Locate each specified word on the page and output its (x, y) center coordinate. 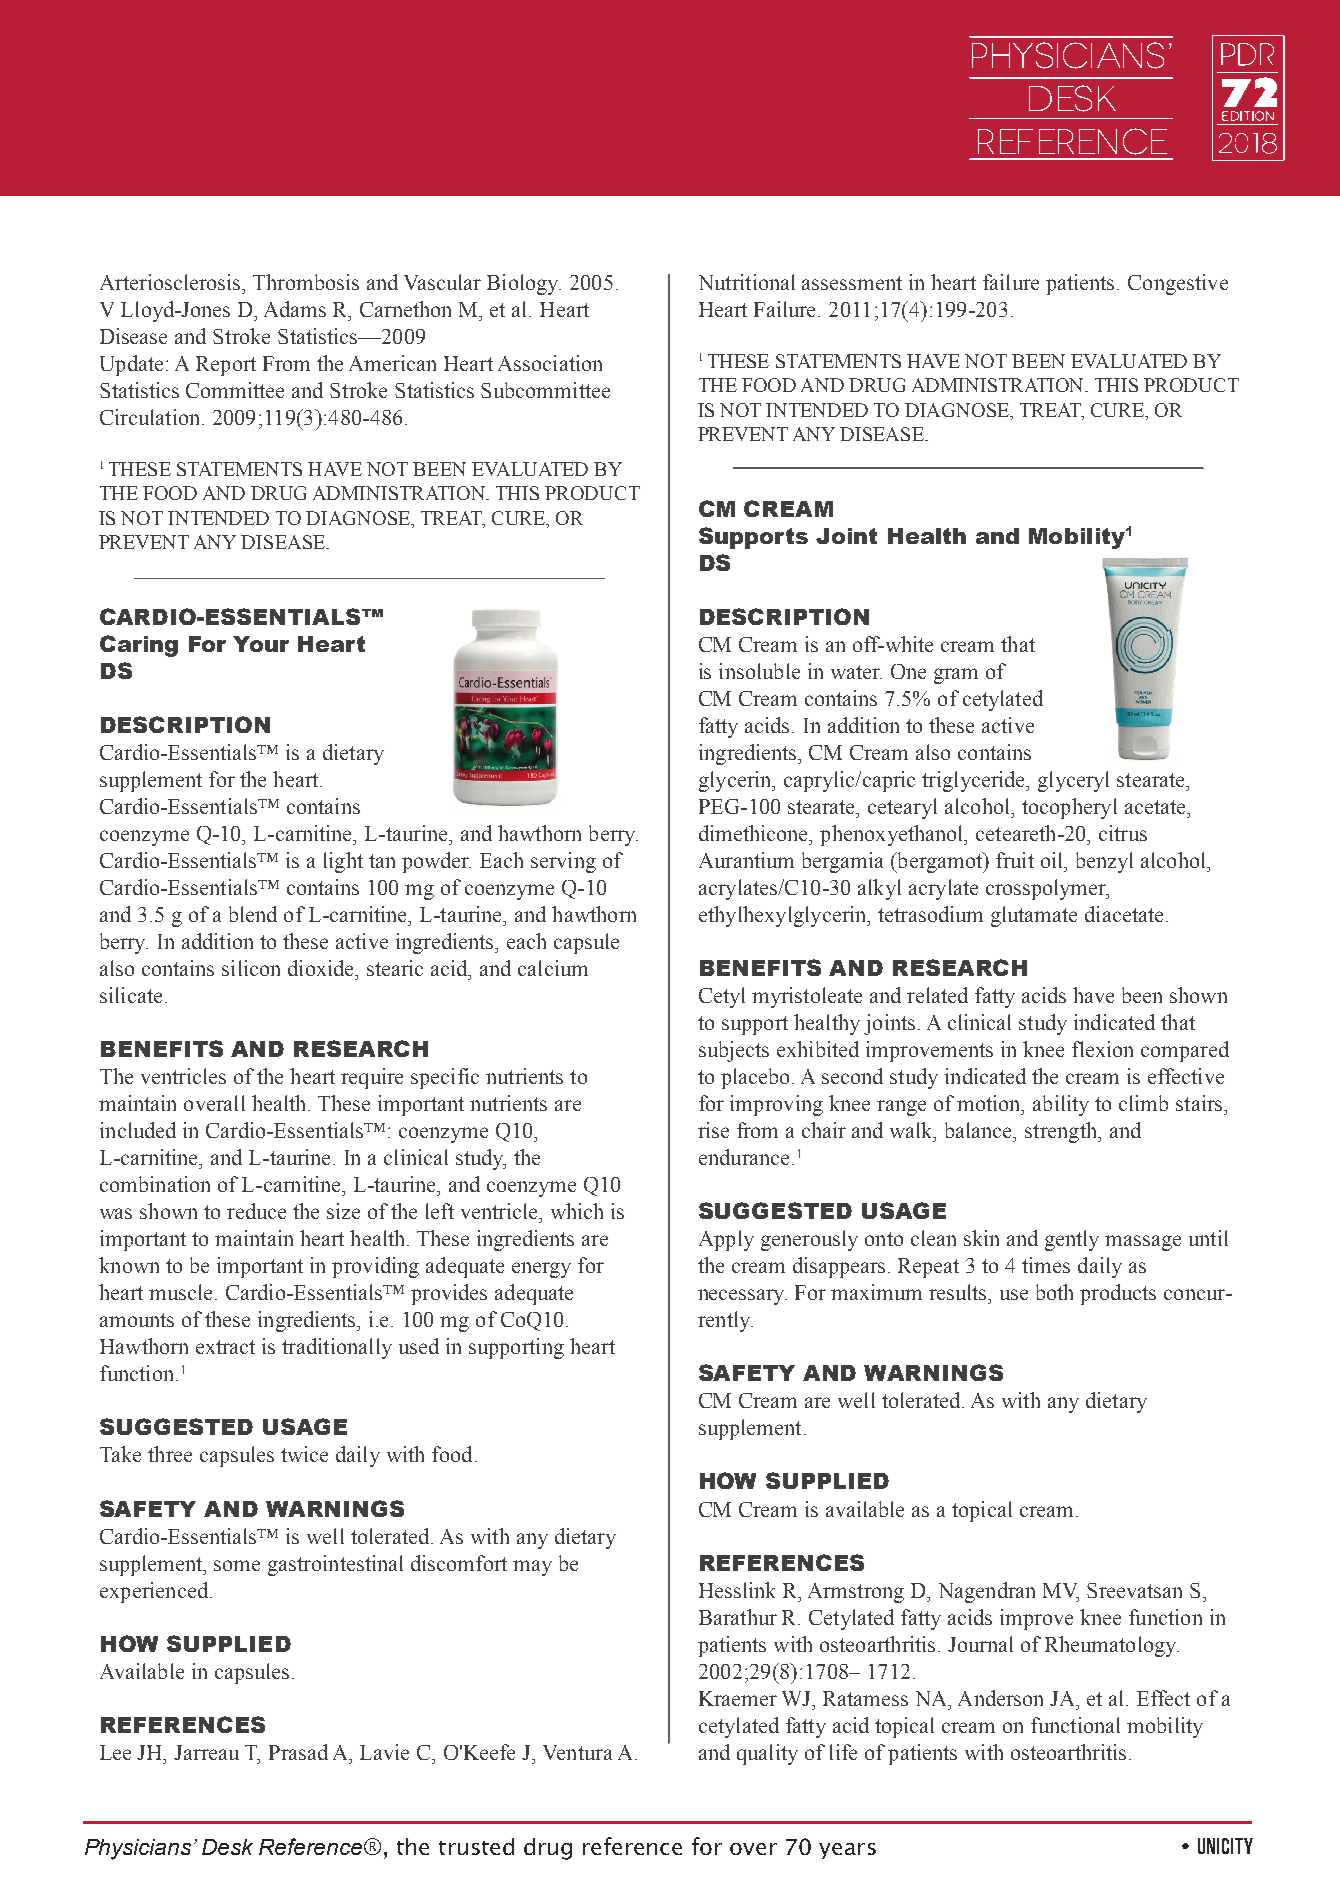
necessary (742, 1297)
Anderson (1000, 1698)
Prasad (298, 1752)
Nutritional (747, 282)
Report (226, 366)
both (1054, 1292)
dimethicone (755, 833)
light (343, 862)
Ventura (577, 1752)
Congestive (1178, 284)
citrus (1123, 833)
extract (225, 1347)
